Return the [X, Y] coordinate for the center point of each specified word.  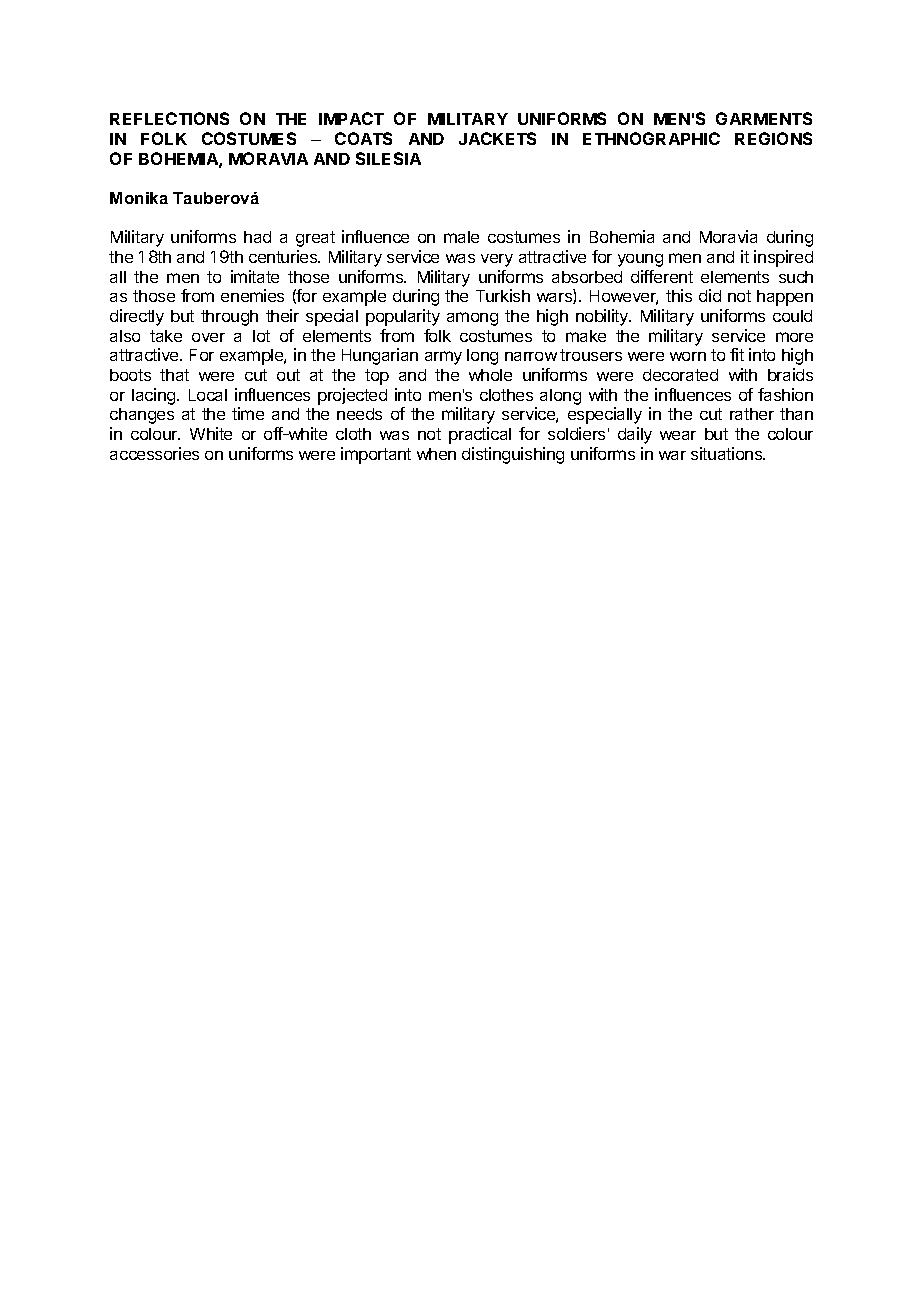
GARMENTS [764, 118]
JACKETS [497, 138]
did [710, 295]
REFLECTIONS [169, 118]
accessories [154, 453]
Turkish [503, 295]
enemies [252, 295]
